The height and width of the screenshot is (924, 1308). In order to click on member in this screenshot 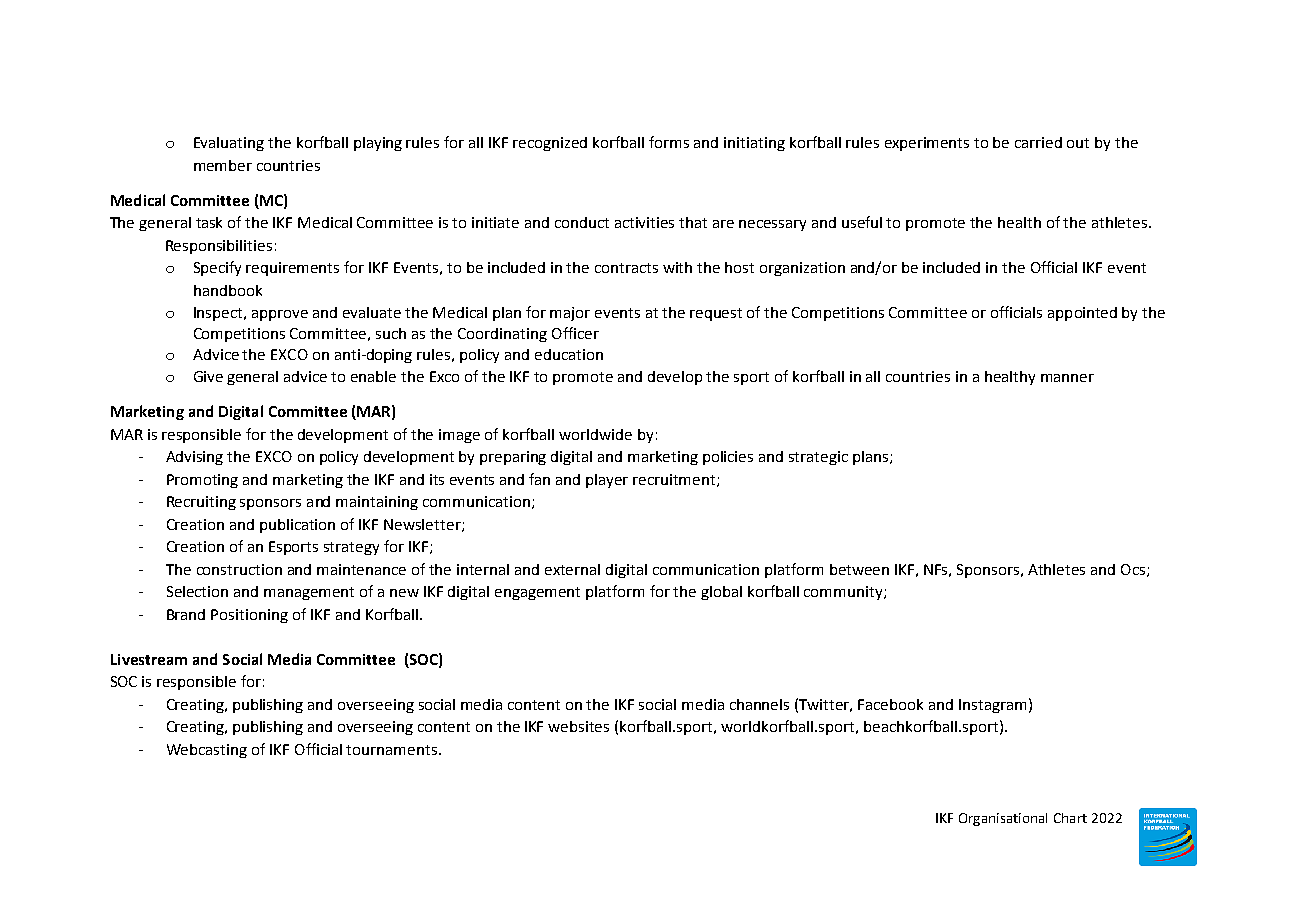, I will do `click(223, 165)`.
